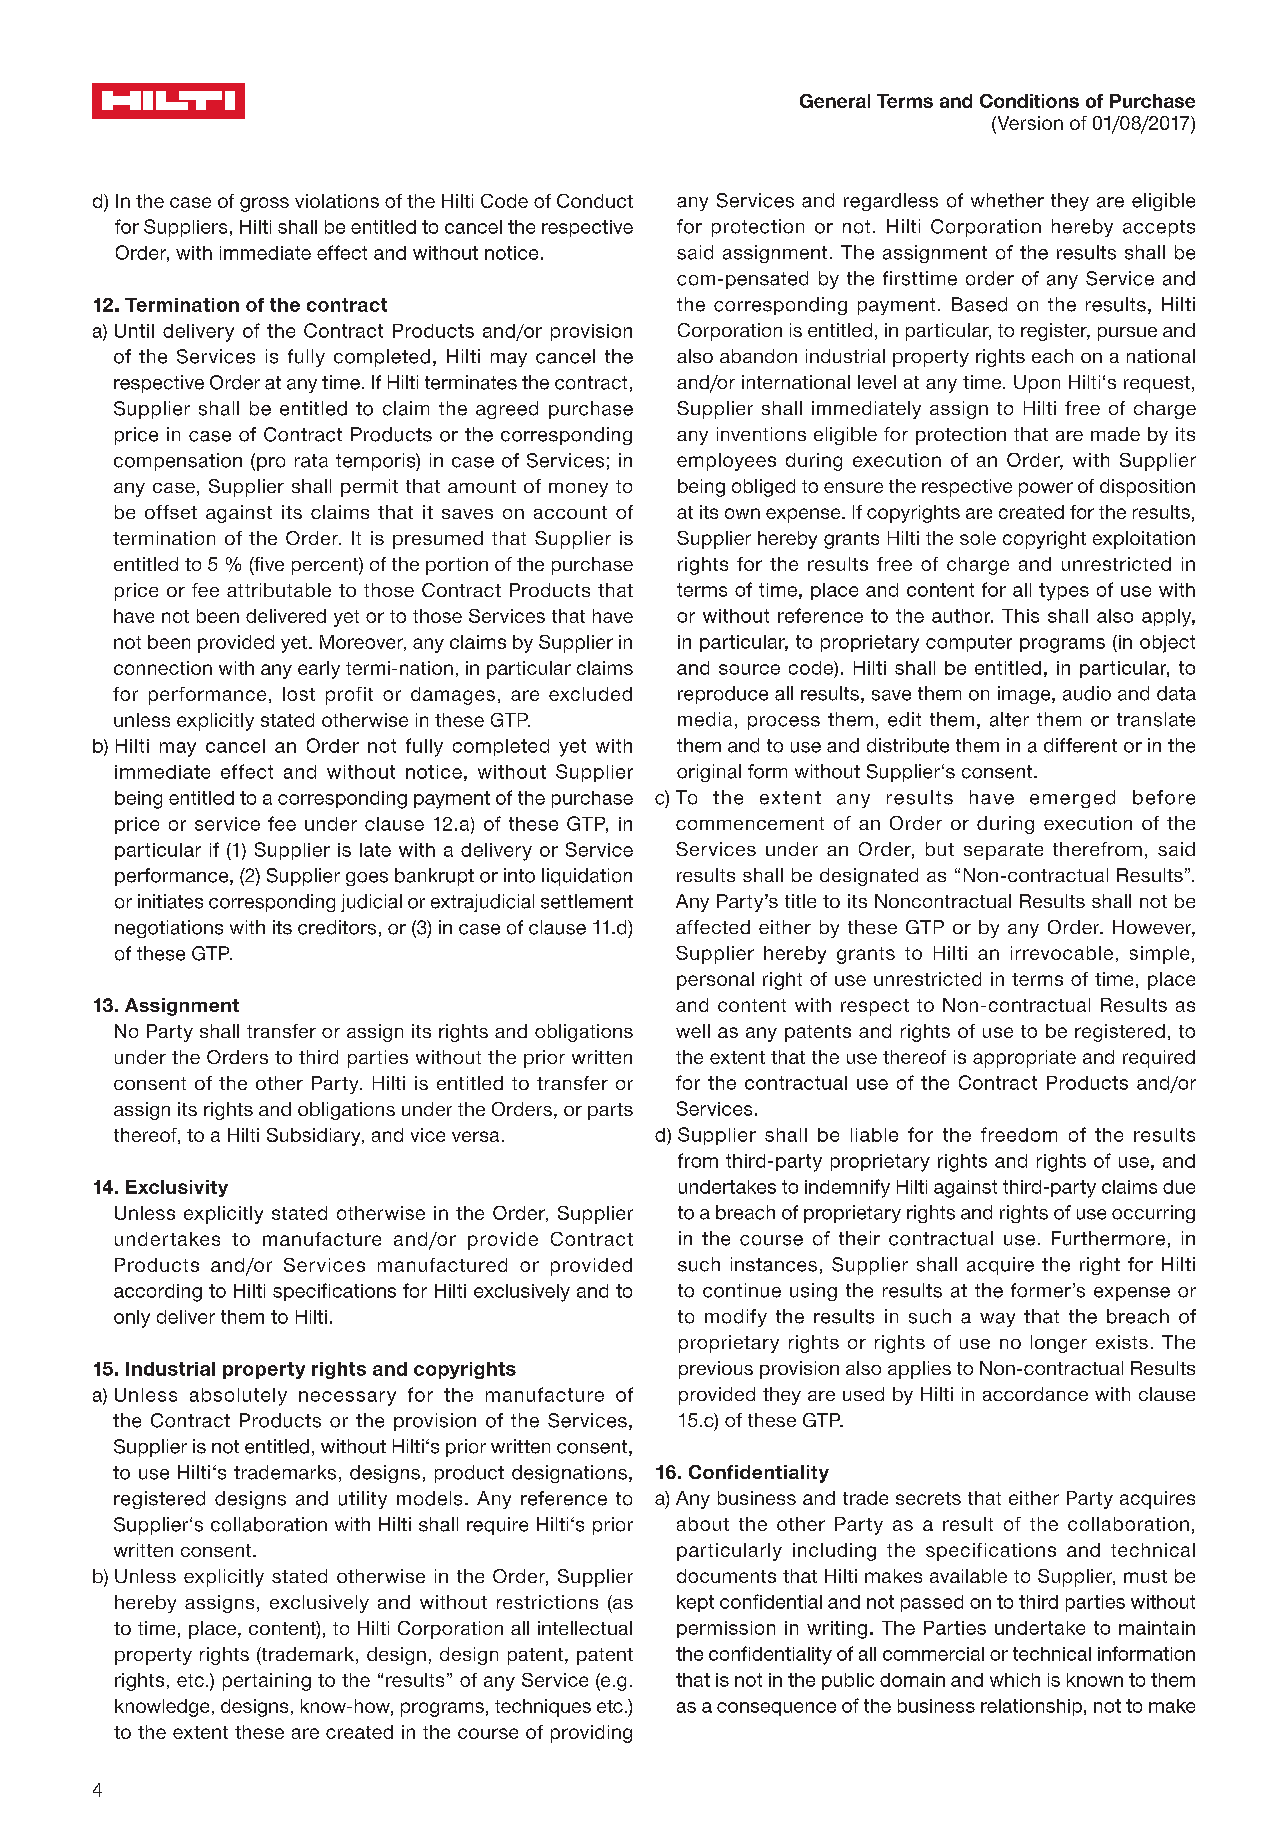  I want to click on Version, so click(1029, 124).
